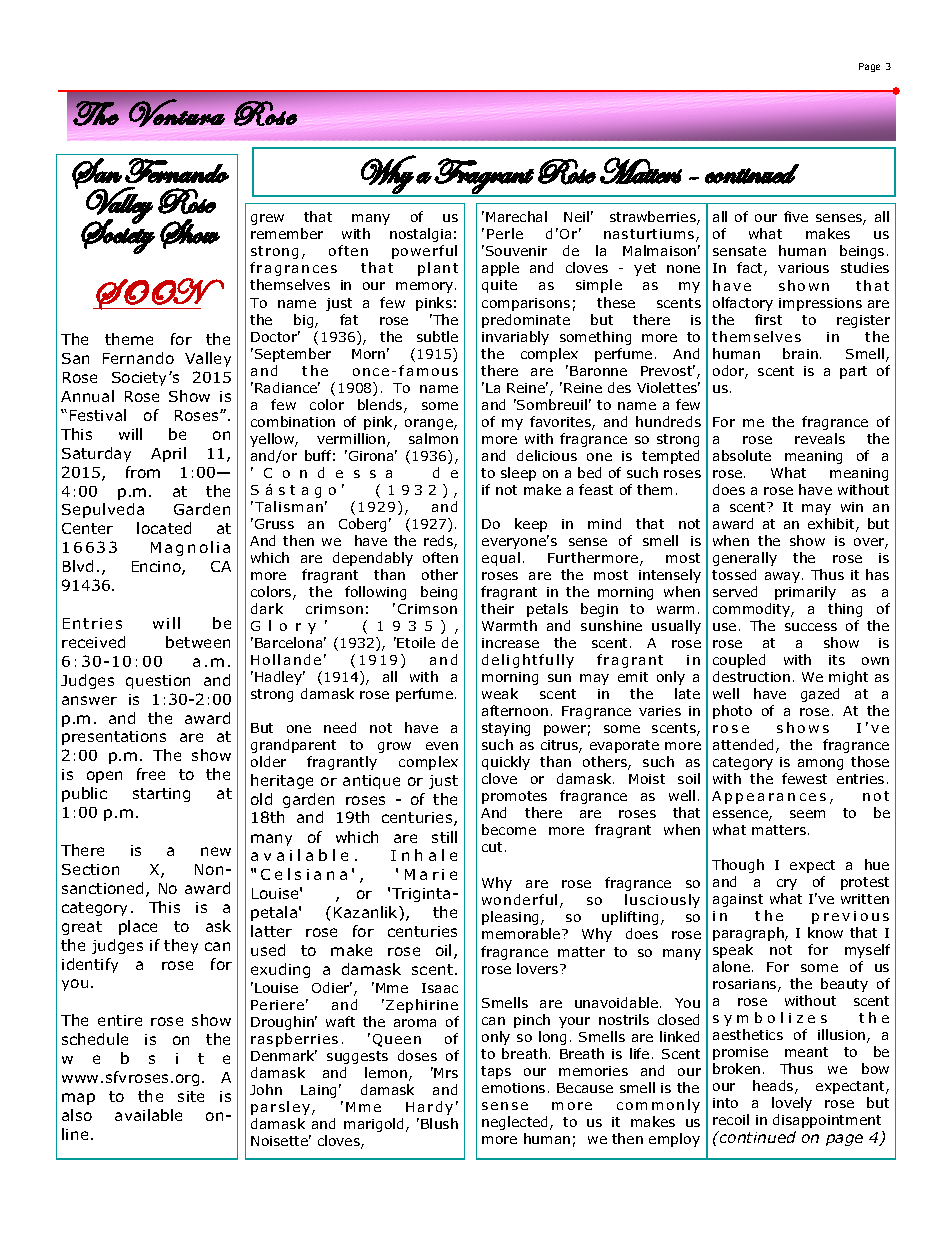  I want to click on lovely, so click(792, 1104).
